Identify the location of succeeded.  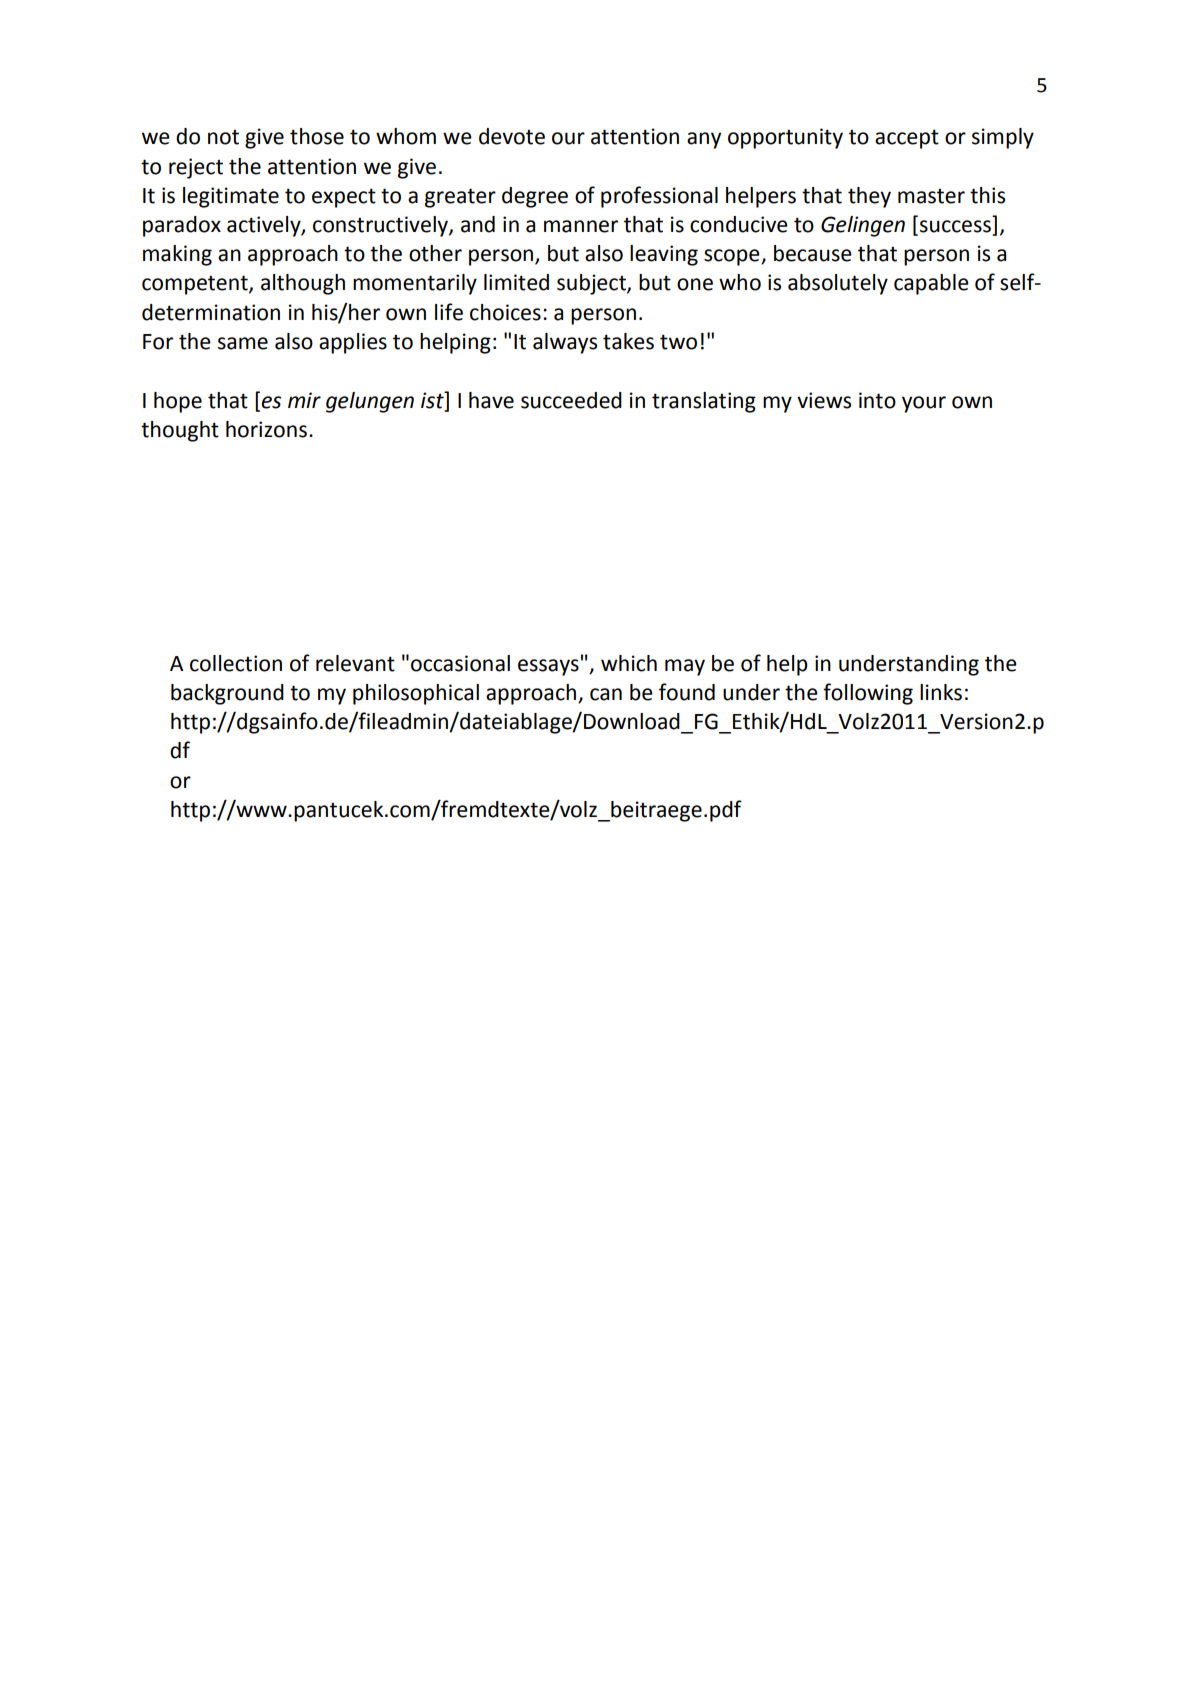
(571, 400).
